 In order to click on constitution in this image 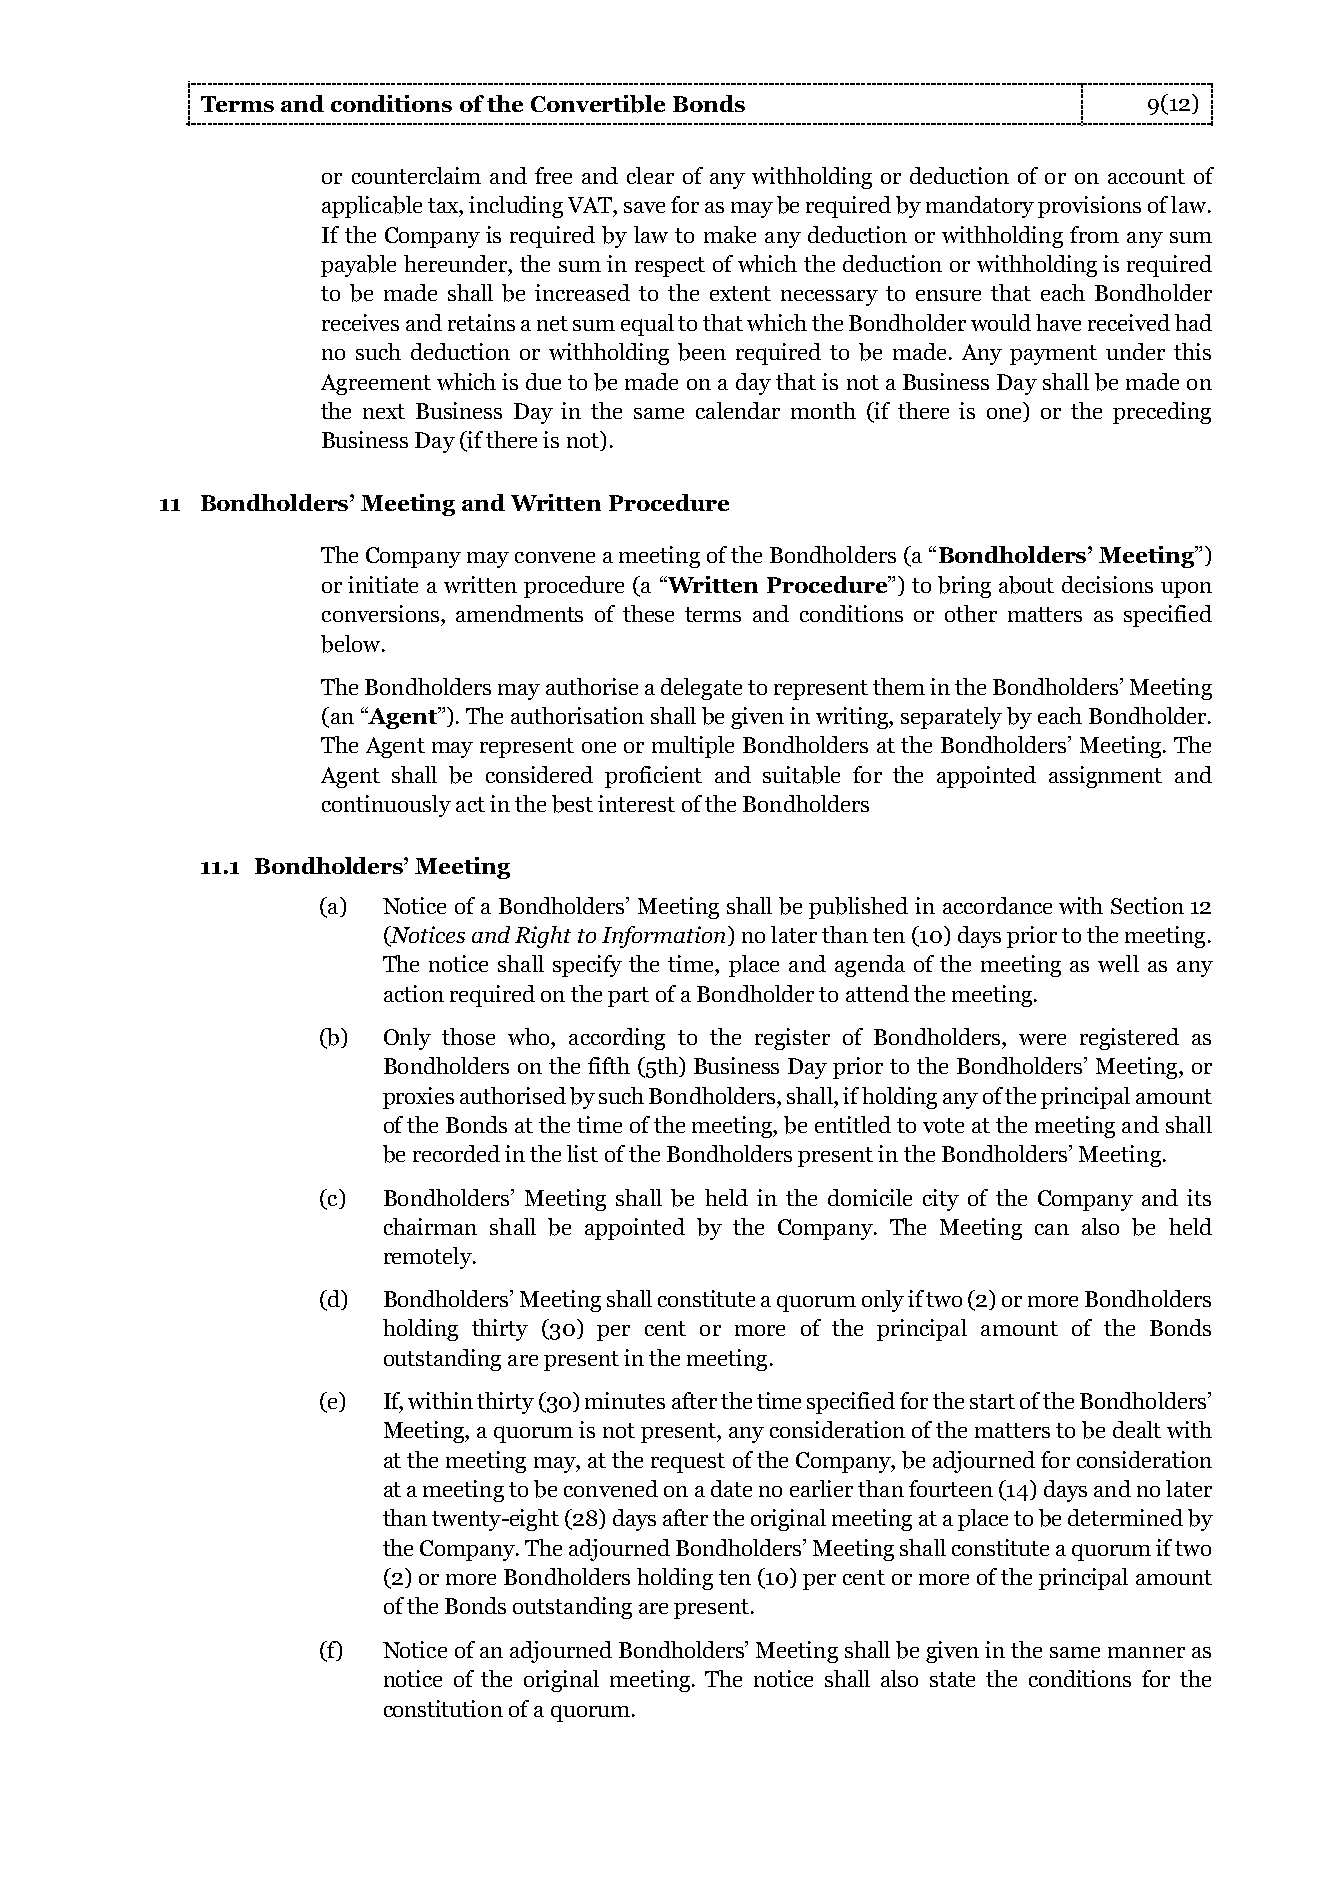, I will do `click(443, 1708)`.
